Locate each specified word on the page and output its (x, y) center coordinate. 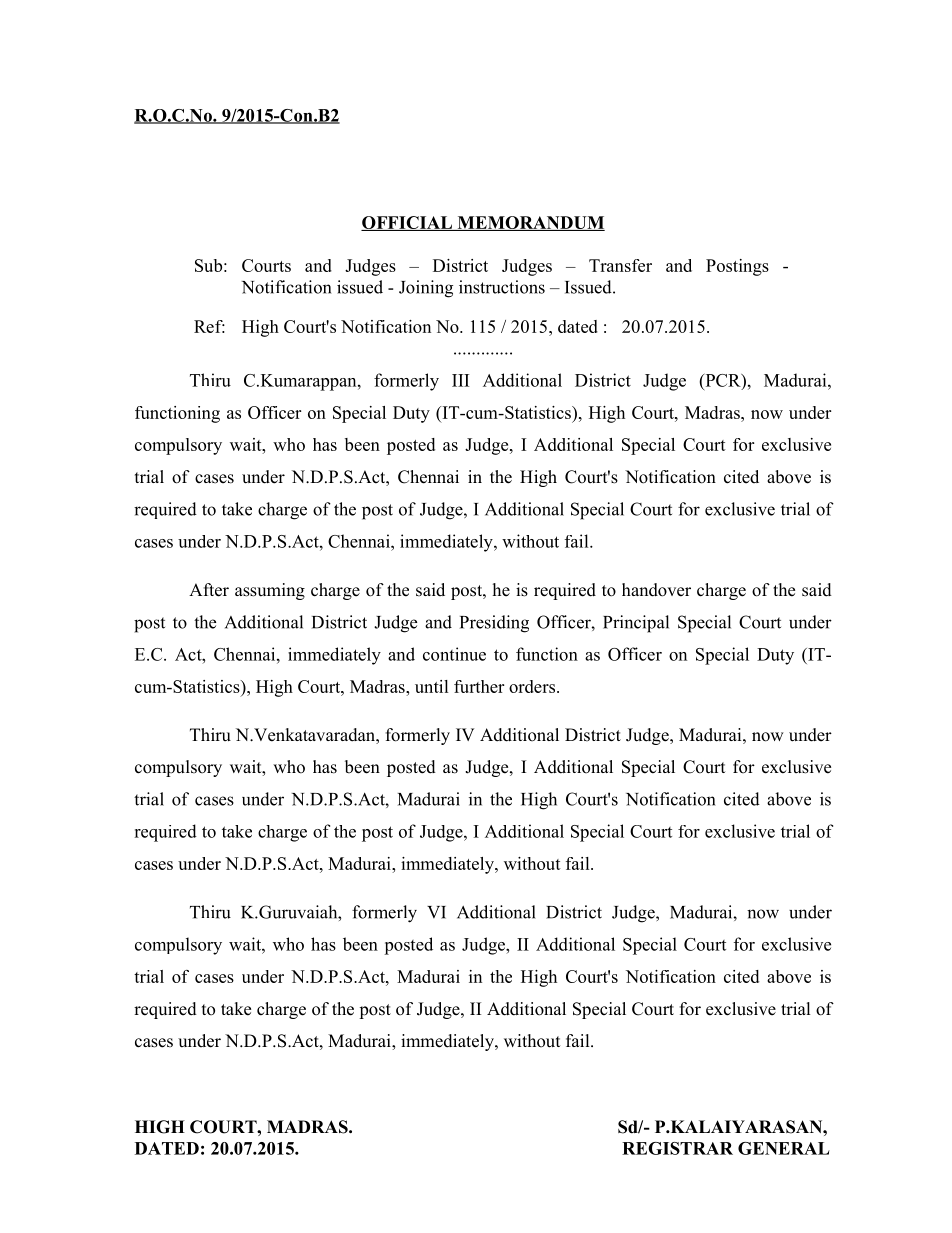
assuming (270, 591)
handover (656, 590)
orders (533, 686)
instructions (502, 287)
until (432, 686)
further (479, 686)
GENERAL (784, 1148)
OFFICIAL (407, 223)
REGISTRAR (677, 1148)
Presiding (494, 624)
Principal (636, 624)
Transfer (620, 265)
